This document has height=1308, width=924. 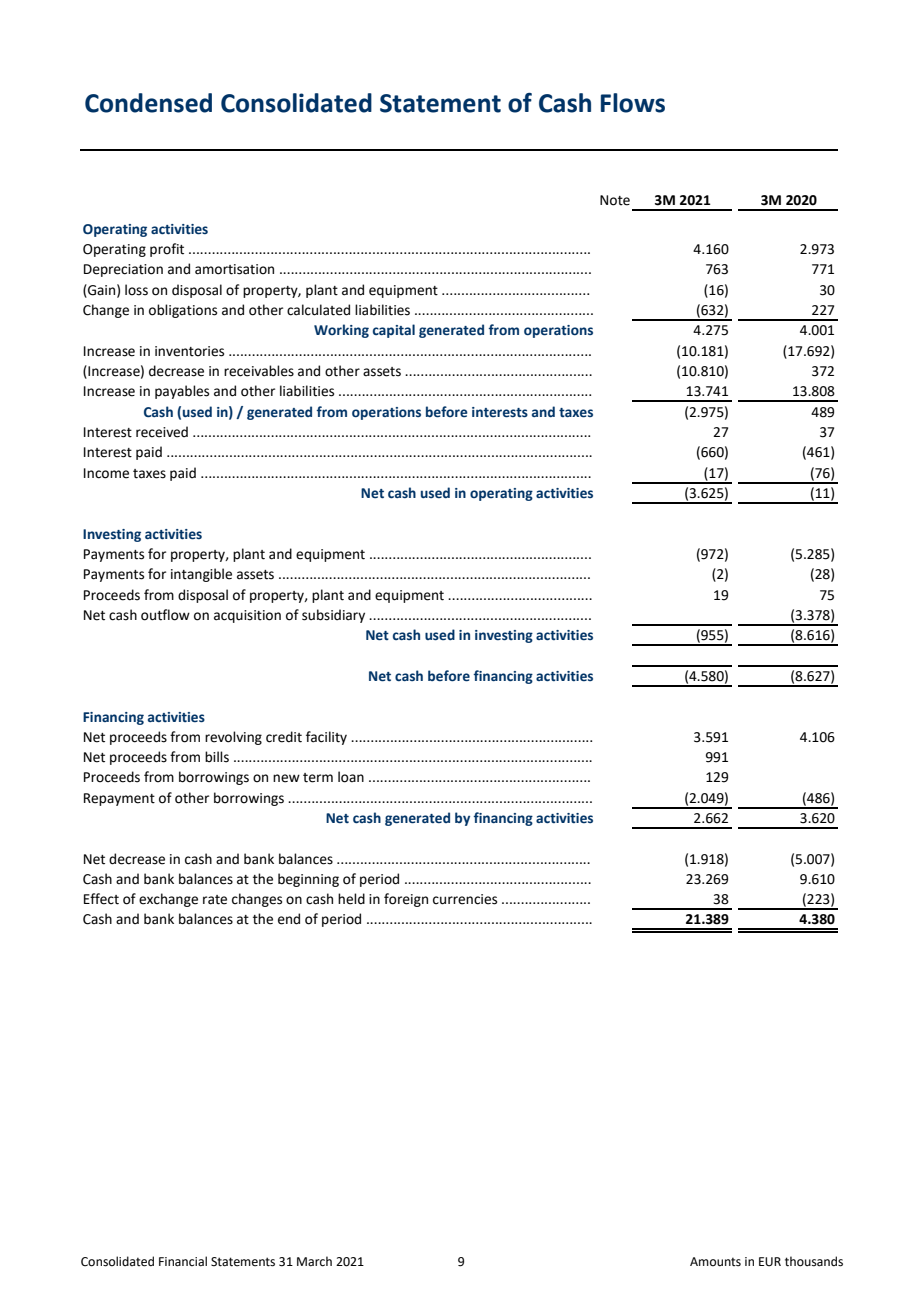 What do you see at coordinates (465, 899) in the document?
I see `currencies` at bounding box center [465, 899].
